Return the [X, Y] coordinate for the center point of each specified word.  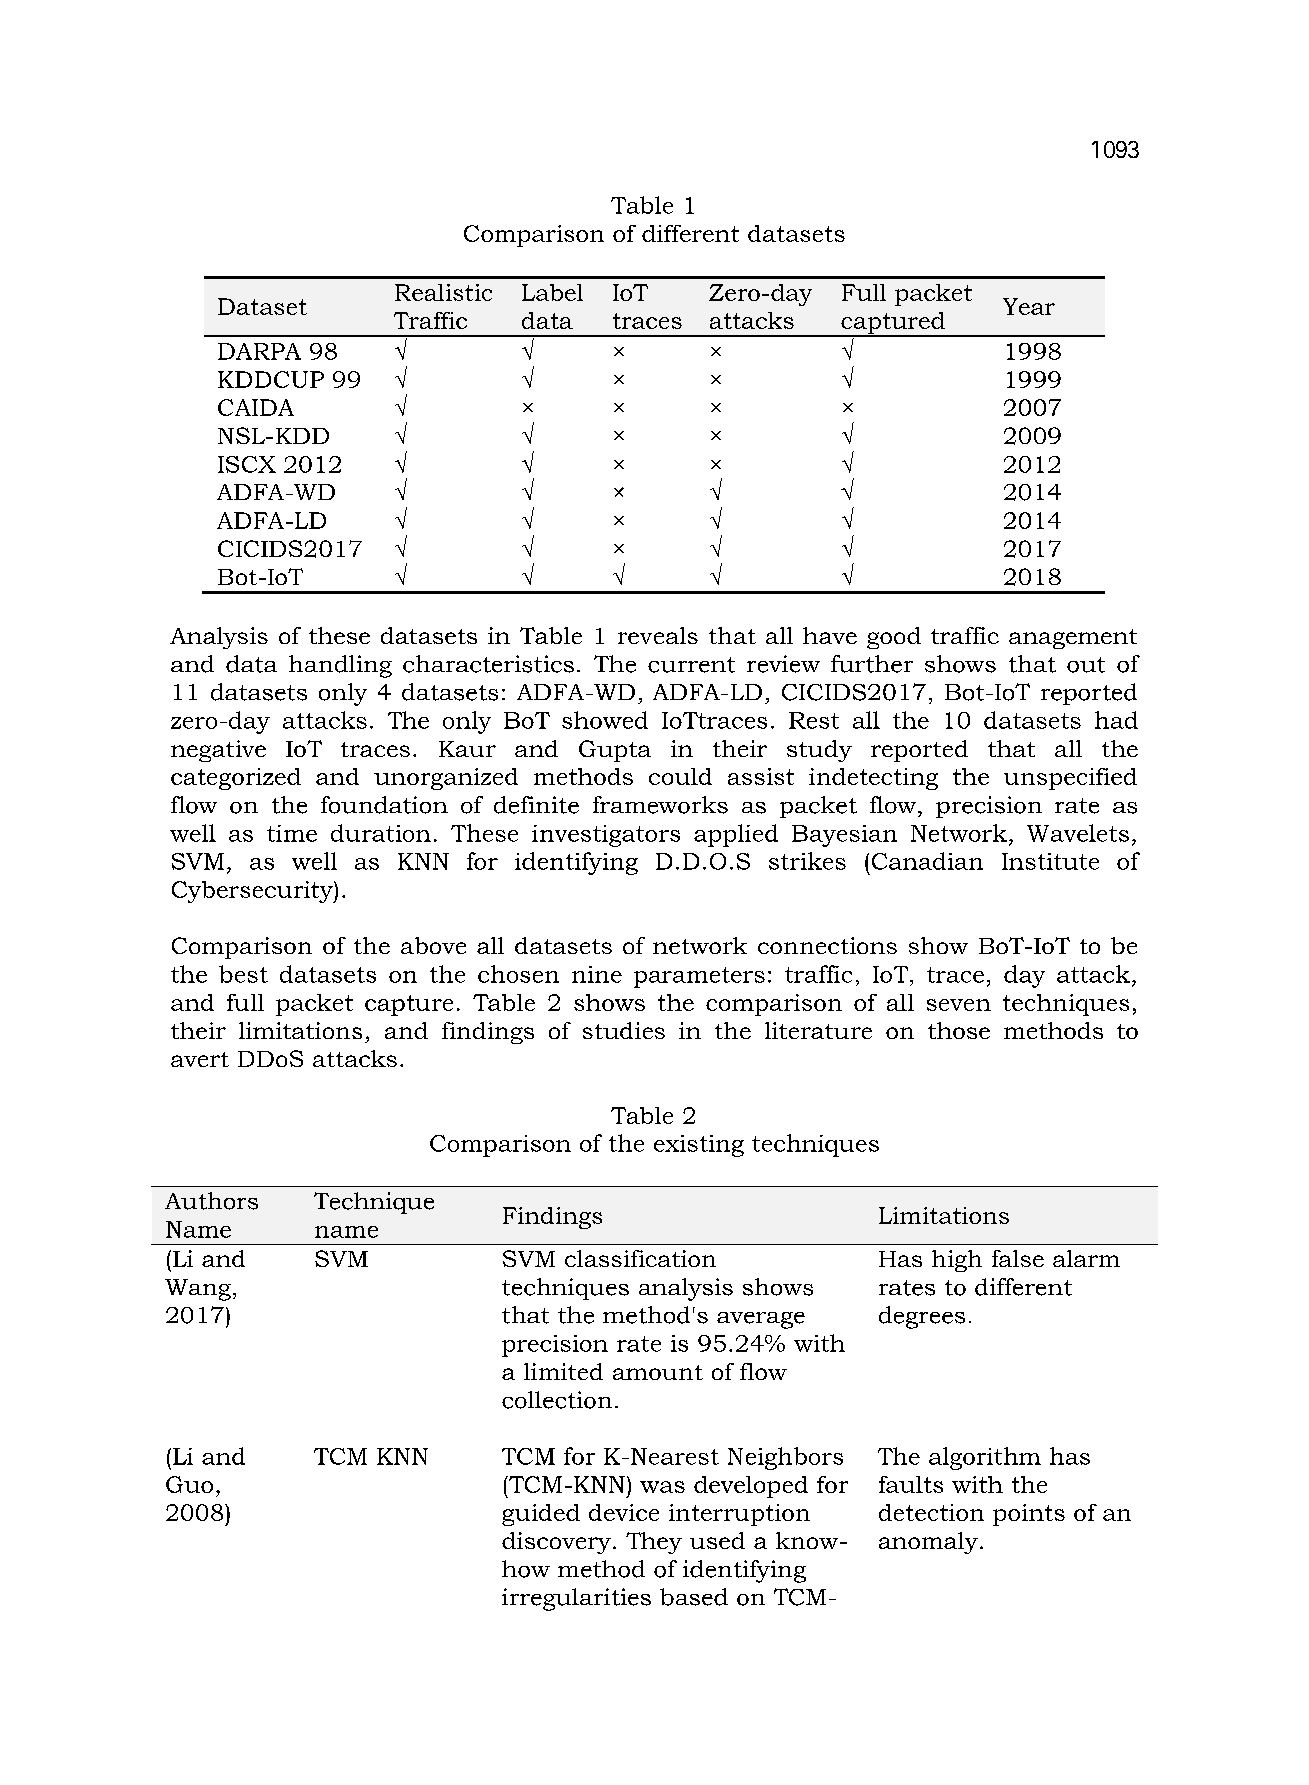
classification [640, 1258]
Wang [198, 1290]
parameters [699, 977]
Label [552, 292]
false [1018, 1258]
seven [959, 1005]
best [243, 974]
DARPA [259, 351]
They [654, 1543]
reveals [658, 635]
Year [1029, 306]
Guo [189, 1484]
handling [340, 666]
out [1086, 665]
